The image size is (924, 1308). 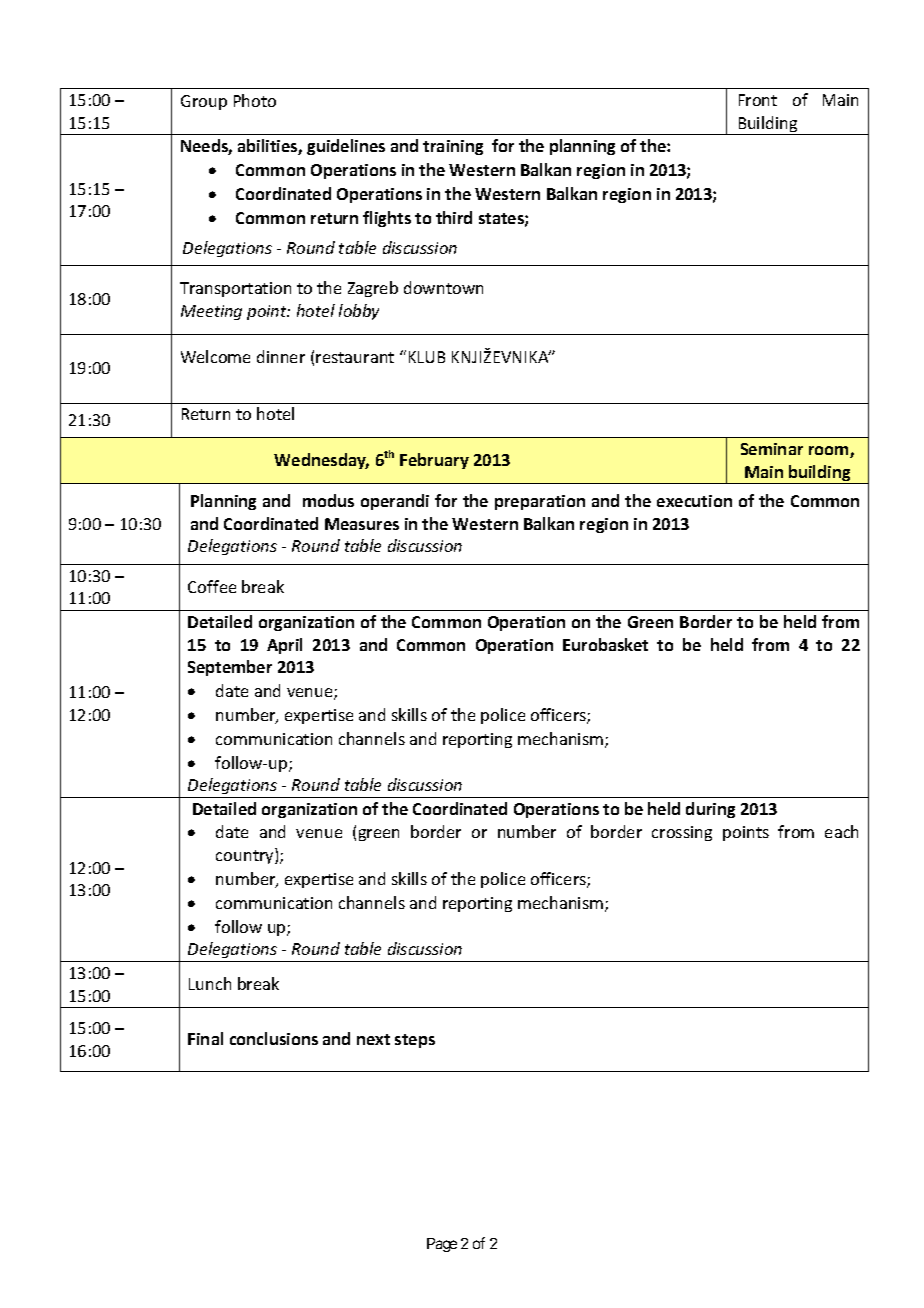 I want to click on preparation, so click(x=540, y=502).
